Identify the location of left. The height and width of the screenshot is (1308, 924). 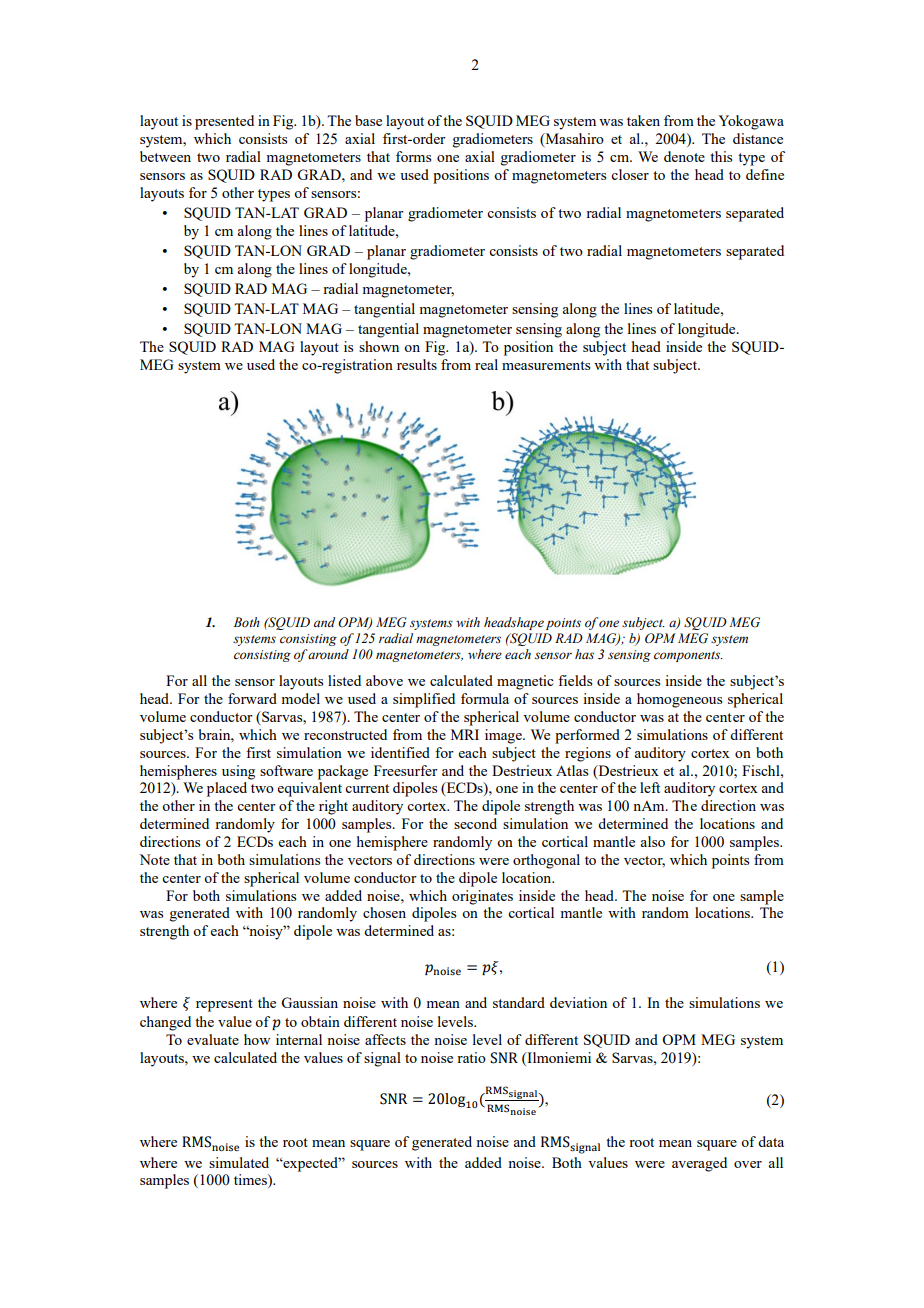
(650, 787).
